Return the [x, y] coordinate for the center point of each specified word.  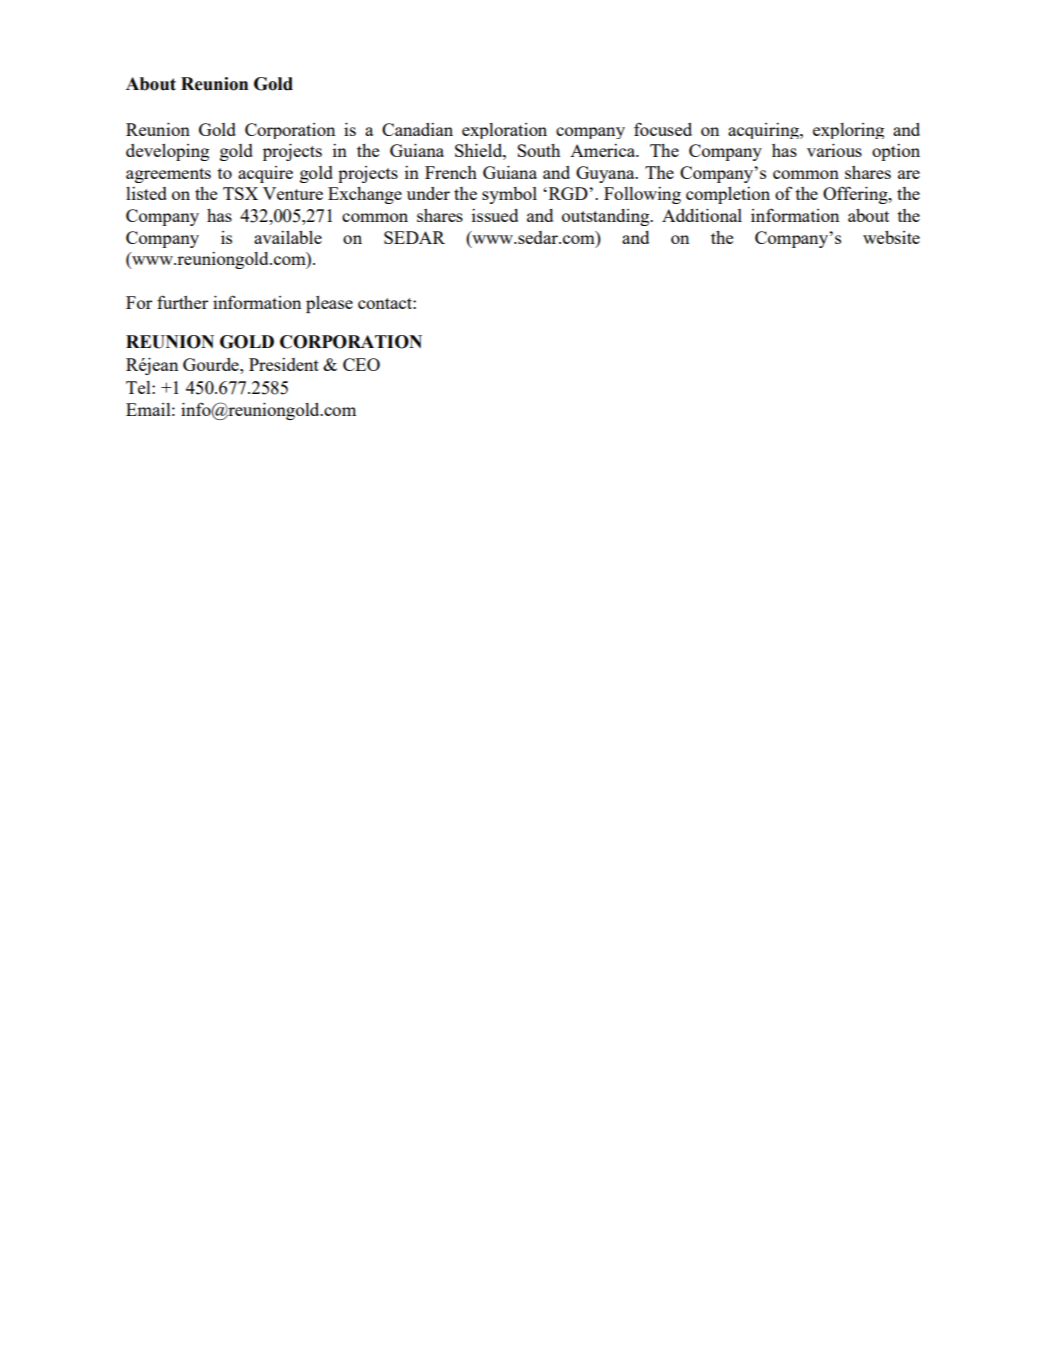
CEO [361, 364]
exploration [504, 131]
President [284, 364]
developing [167, 152]
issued [495, 215]
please [329, 304]
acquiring [764, 131]
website [891, 237]
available [288, 237]
